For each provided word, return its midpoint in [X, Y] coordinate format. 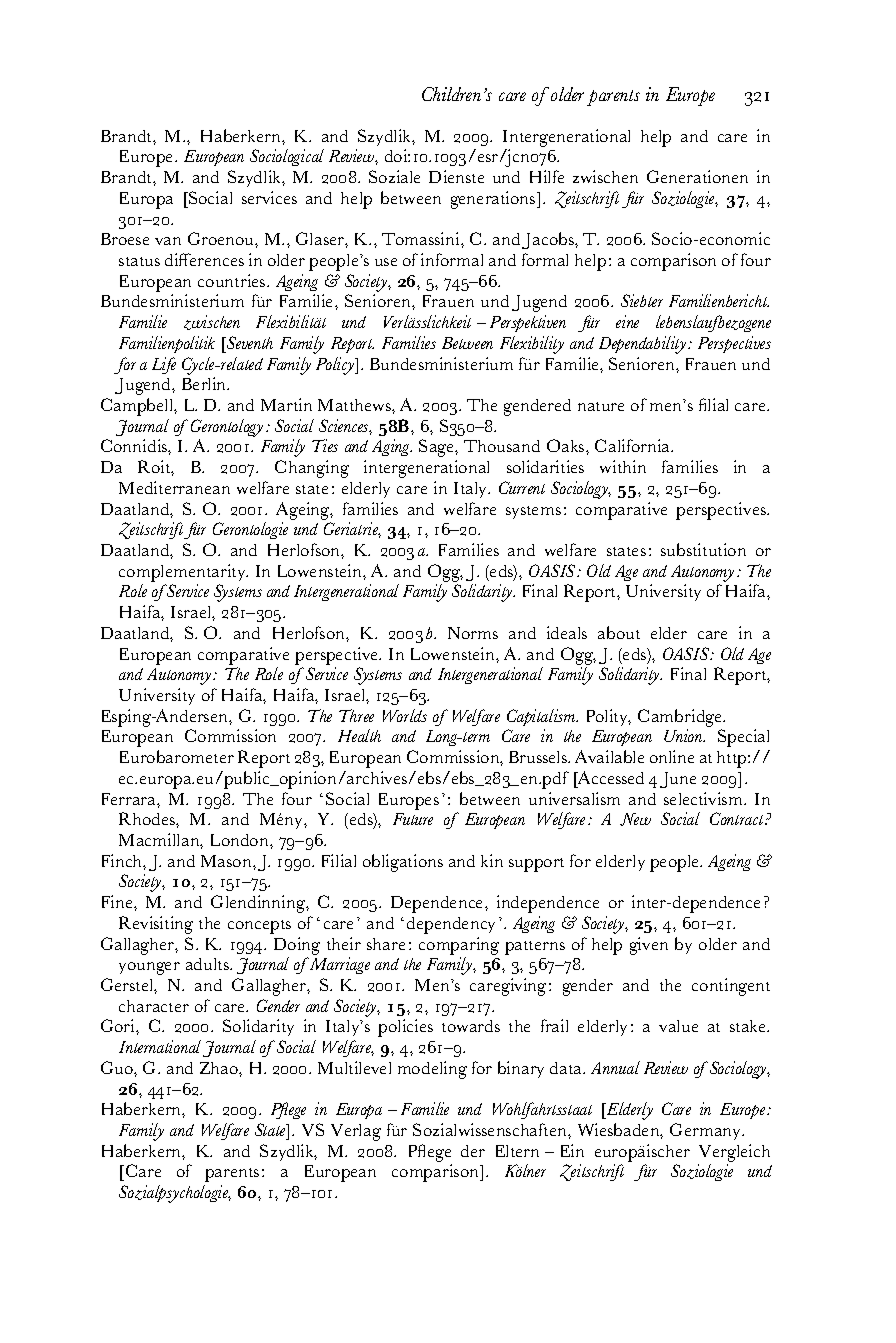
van [168, 241]
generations [494, 200]
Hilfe [547, 176]
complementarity [183, 573]
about [619, 632]
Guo [118, 1067]
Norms [473, 633]
